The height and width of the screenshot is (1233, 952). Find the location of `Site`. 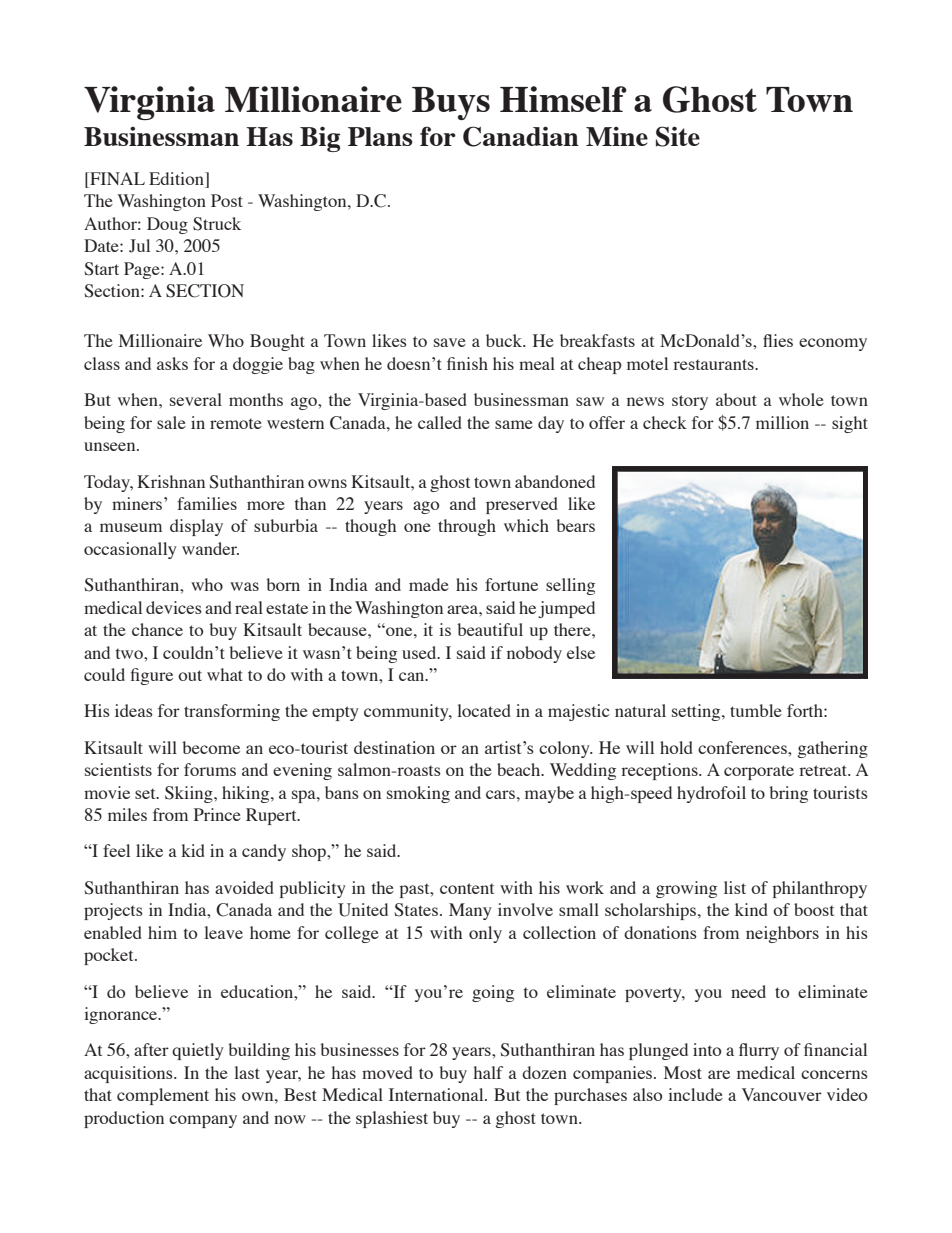

Site is located at coordinates (678, 136).
